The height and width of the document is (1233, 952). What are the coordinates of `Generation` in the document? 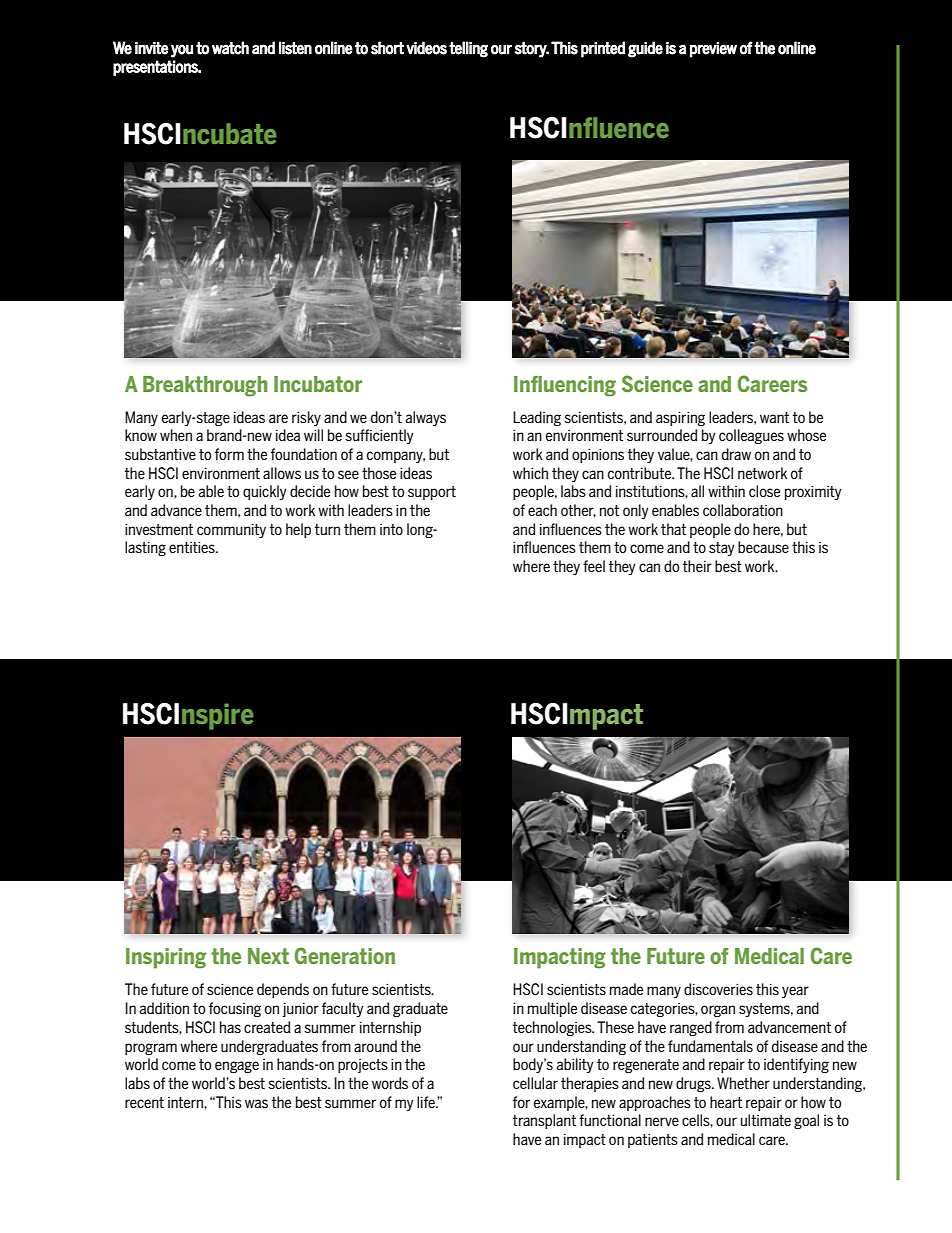 It's located at (344, 955).
